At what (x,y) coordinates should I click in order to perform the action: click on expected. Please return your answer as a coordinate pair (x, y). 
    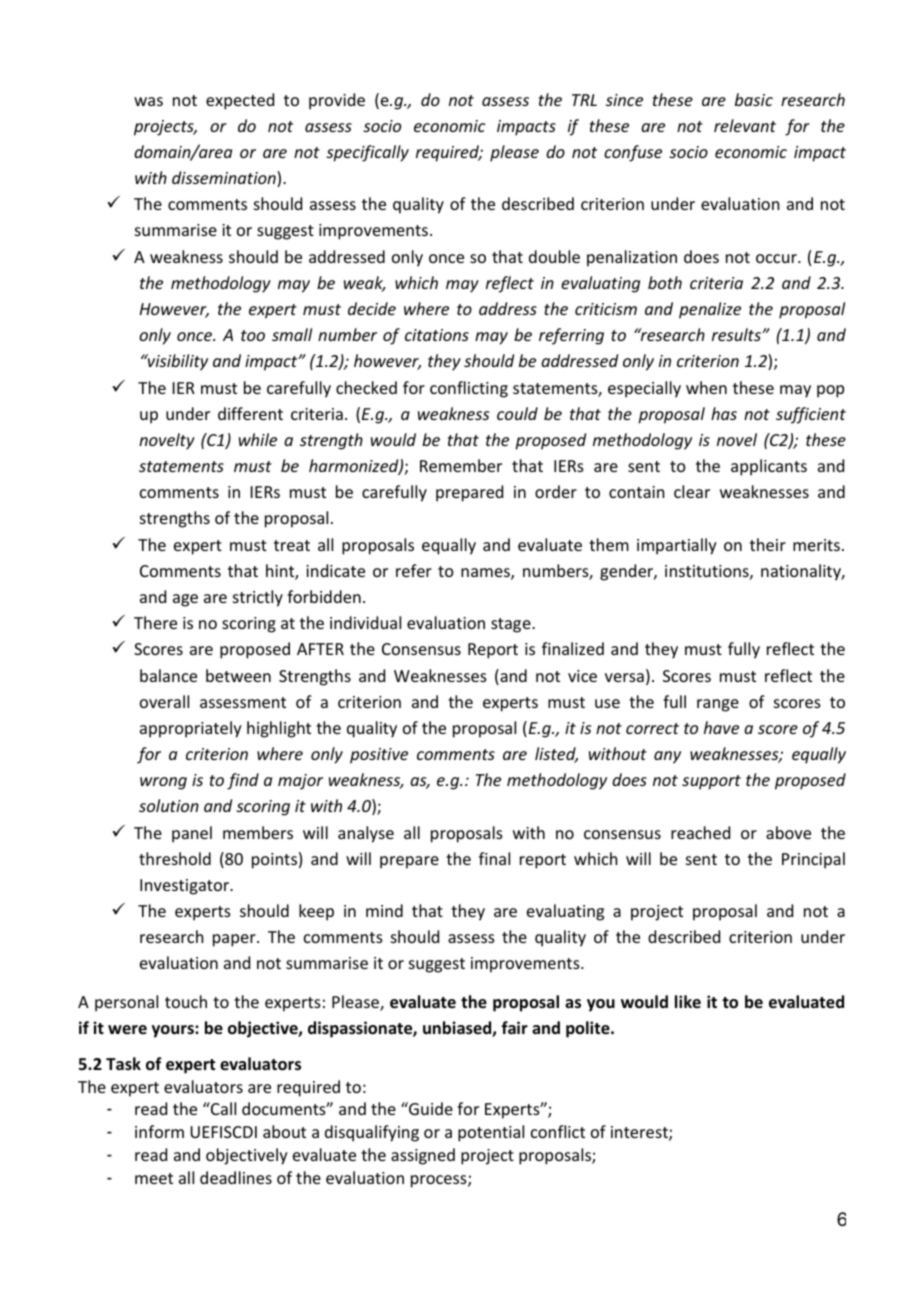
    Looking at the image, I should click on (240, 101).
